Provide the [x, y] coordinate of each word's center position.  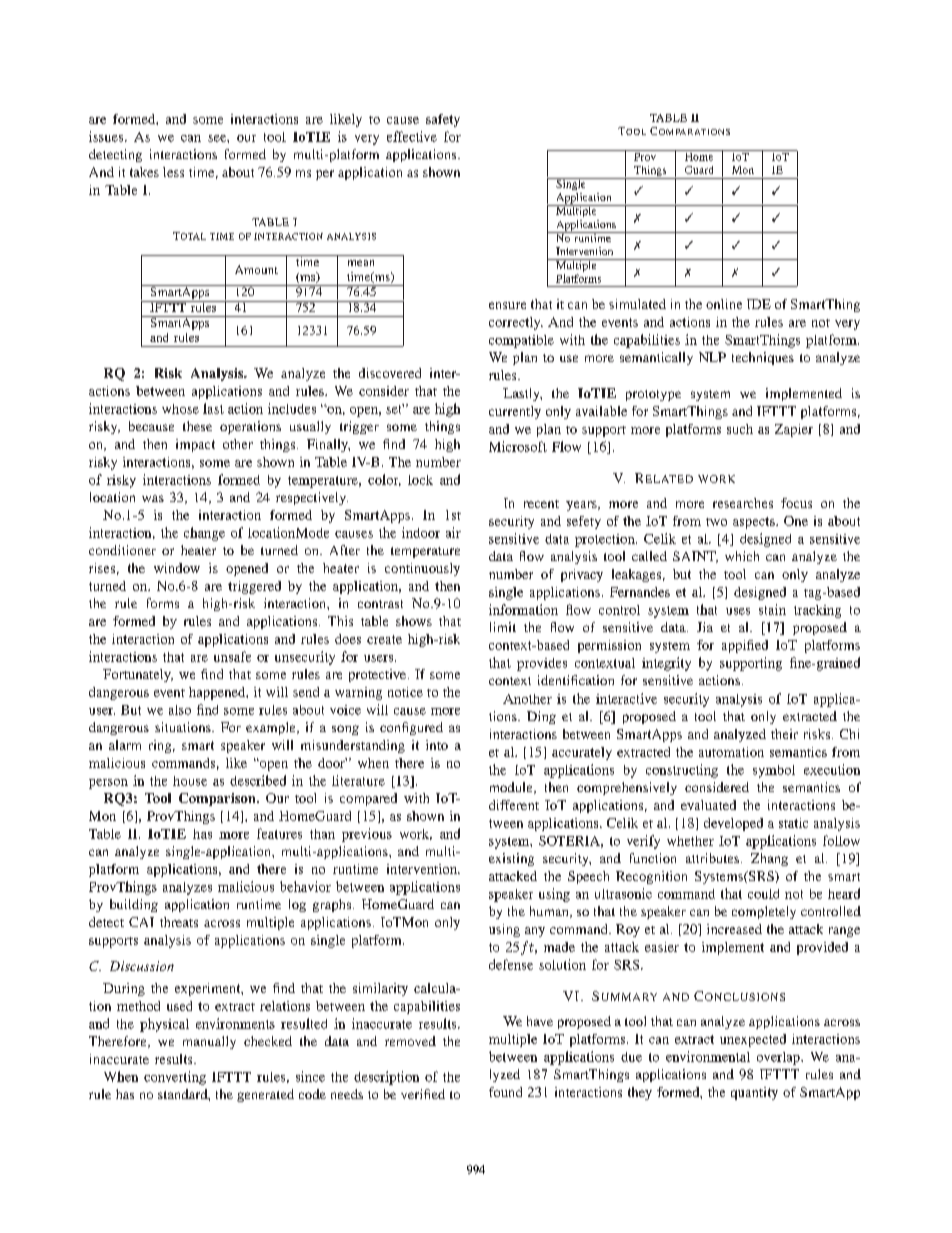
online [724, 304]
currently [515, 412]
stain [772, 609]
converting [175, 1078]
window [177, 568]
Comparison [218, 799]
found [505, 1092]
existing [511, 859]
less [173, 172]
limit [503, 627]
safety [443, 120]
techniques [763, 358]
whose [180, 409]
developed [733, 824]
